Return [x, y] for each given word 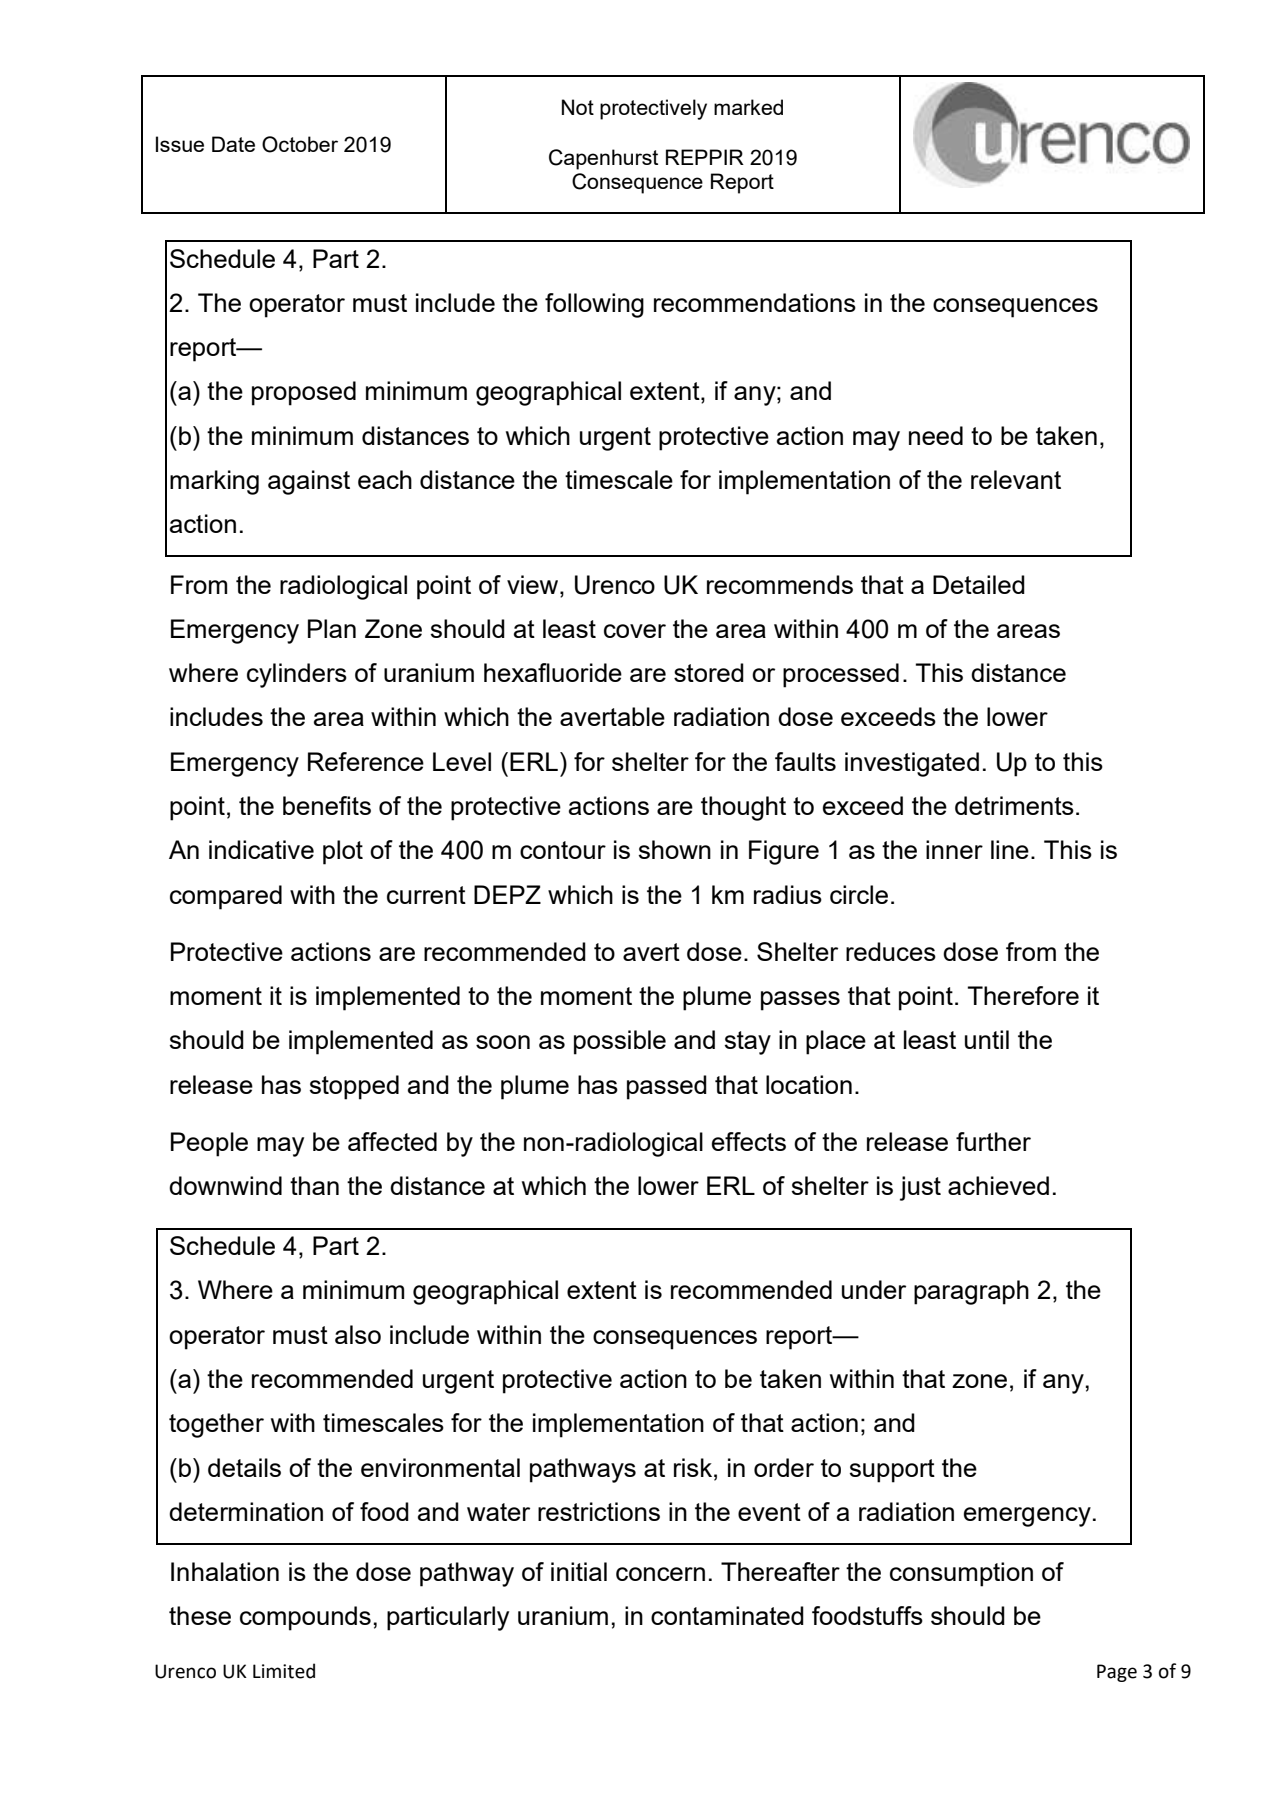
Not [578, 107]
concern [660, 1574]
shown [675, 849]
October [300, 144]
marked [748, 107]
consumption [961, 1574]
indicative [261, 849]
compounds [305, 1618]
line [1010, 849]
